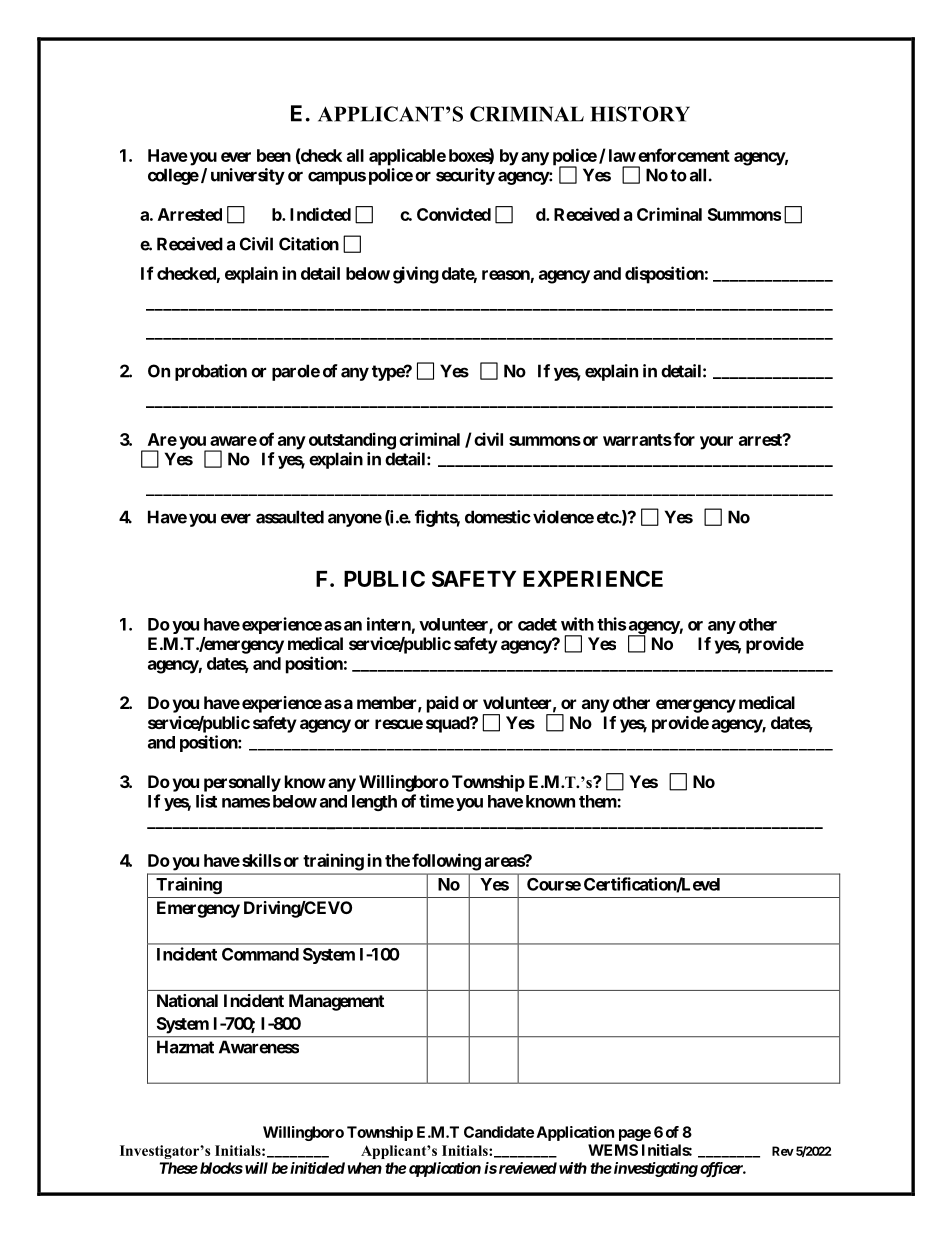 This image has width=952, height=1233. I want to click on probation, so click(211, 372).
